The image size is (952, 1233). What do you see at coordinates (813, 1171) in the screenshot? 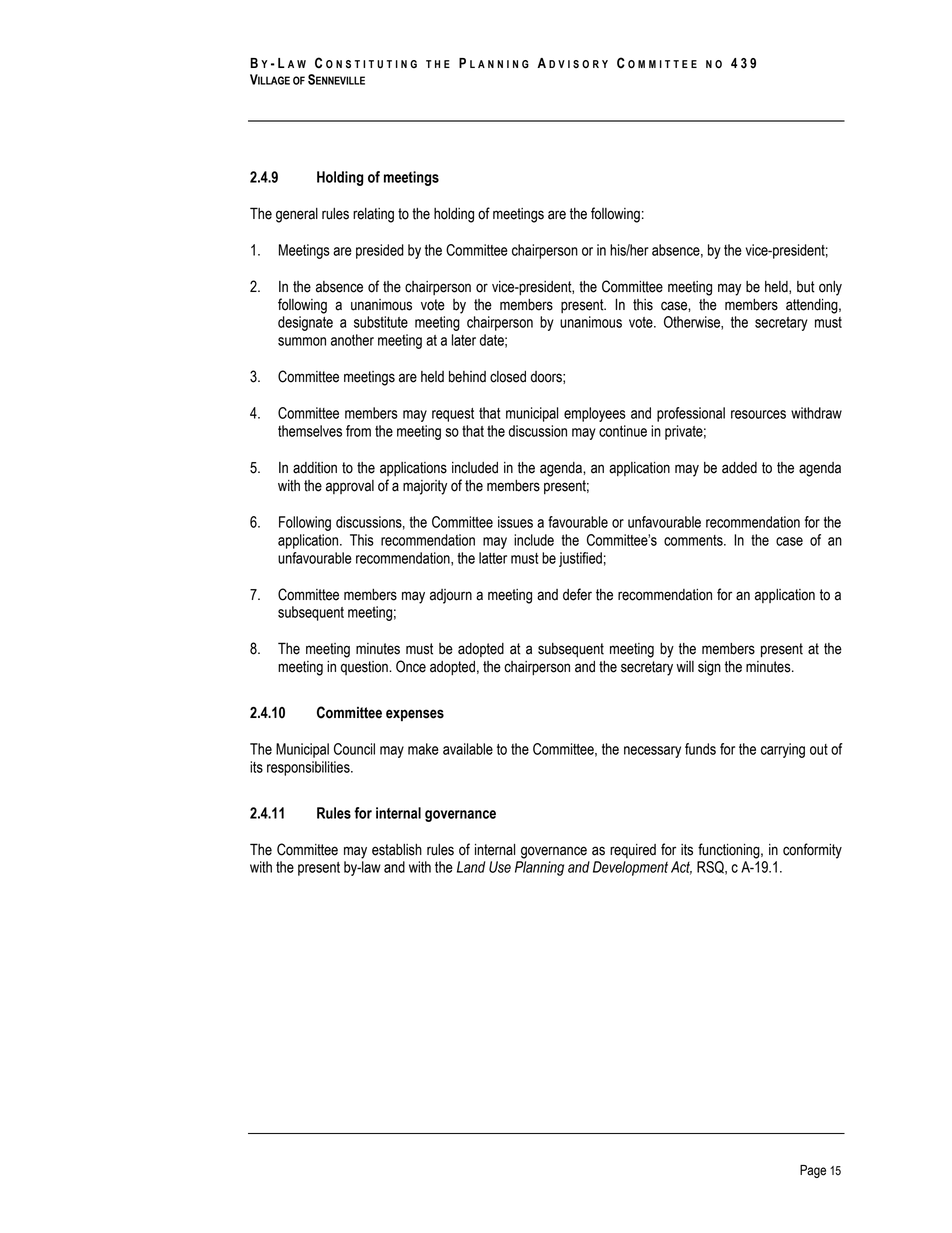
I see `Page` at bounding box center [813, 1171].
